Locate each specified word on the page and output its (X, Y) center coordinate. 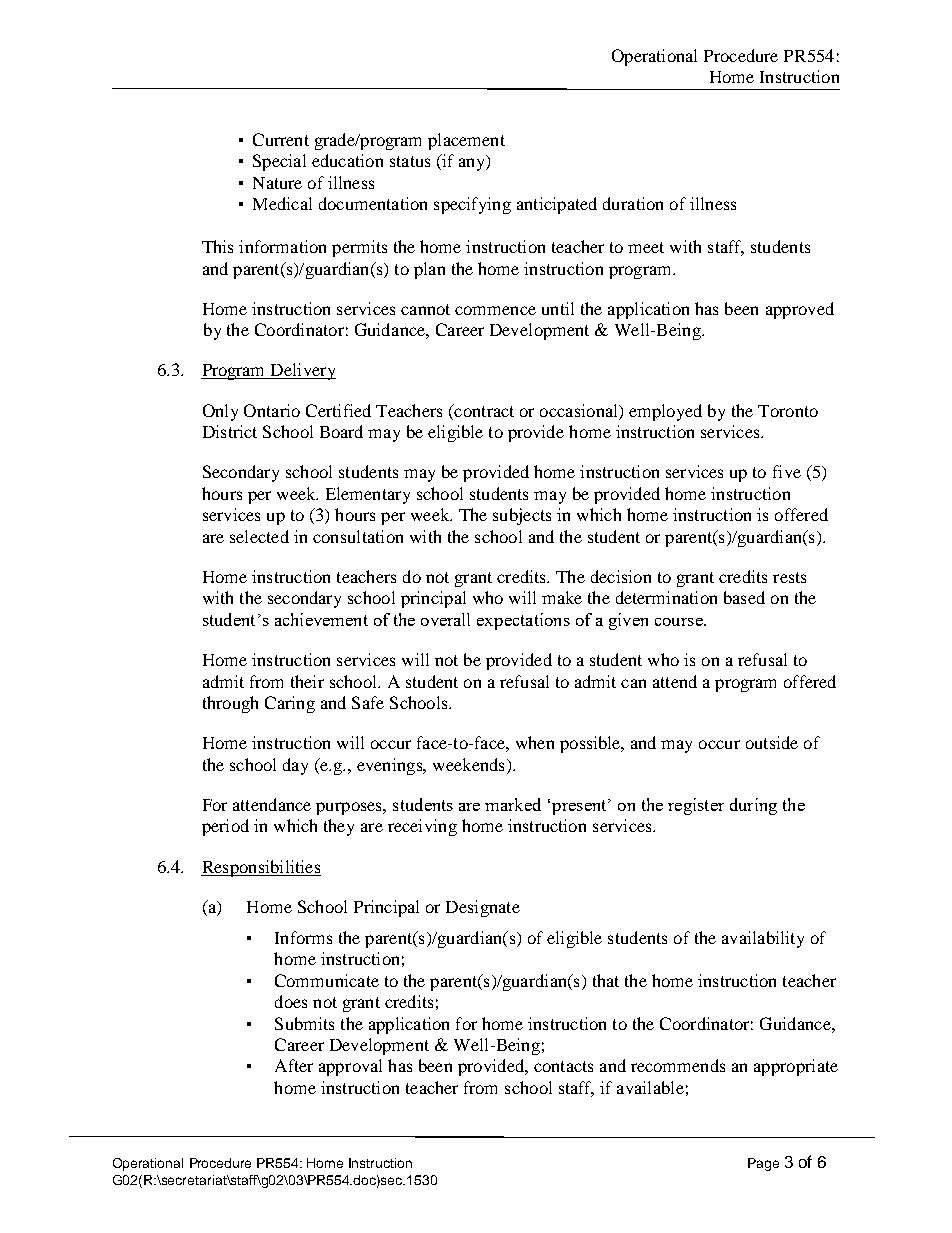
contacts (563, 1066)
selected (259, 536)
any (473, 164)
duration (633, 203)
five (787, 471)
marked (513, 804)
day (295, 766)
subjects (522, 516)
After (294, 1065)
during (753, 806)
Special (279, 162)
